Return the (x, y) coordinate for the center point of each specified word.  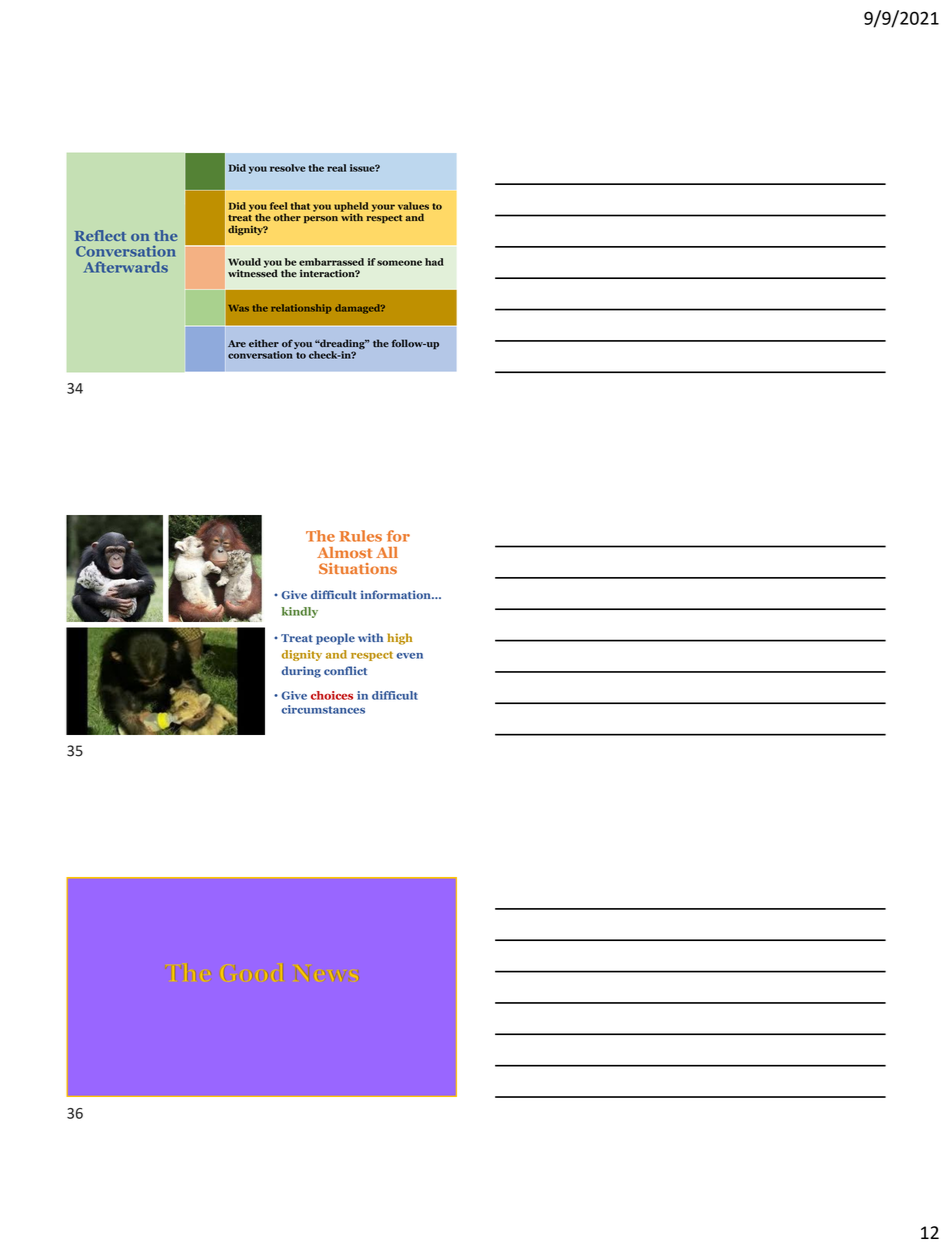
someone (399, 263)
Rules (361, 536)
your (383, 208)
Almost (344, 552)
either (264, 343)
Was (239, 308)
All (387, 552)
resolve (288, 168)
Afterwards (126, 267)
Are (237, 344)
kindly (299, 612)
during (301, 672)
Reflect (100, 235)
